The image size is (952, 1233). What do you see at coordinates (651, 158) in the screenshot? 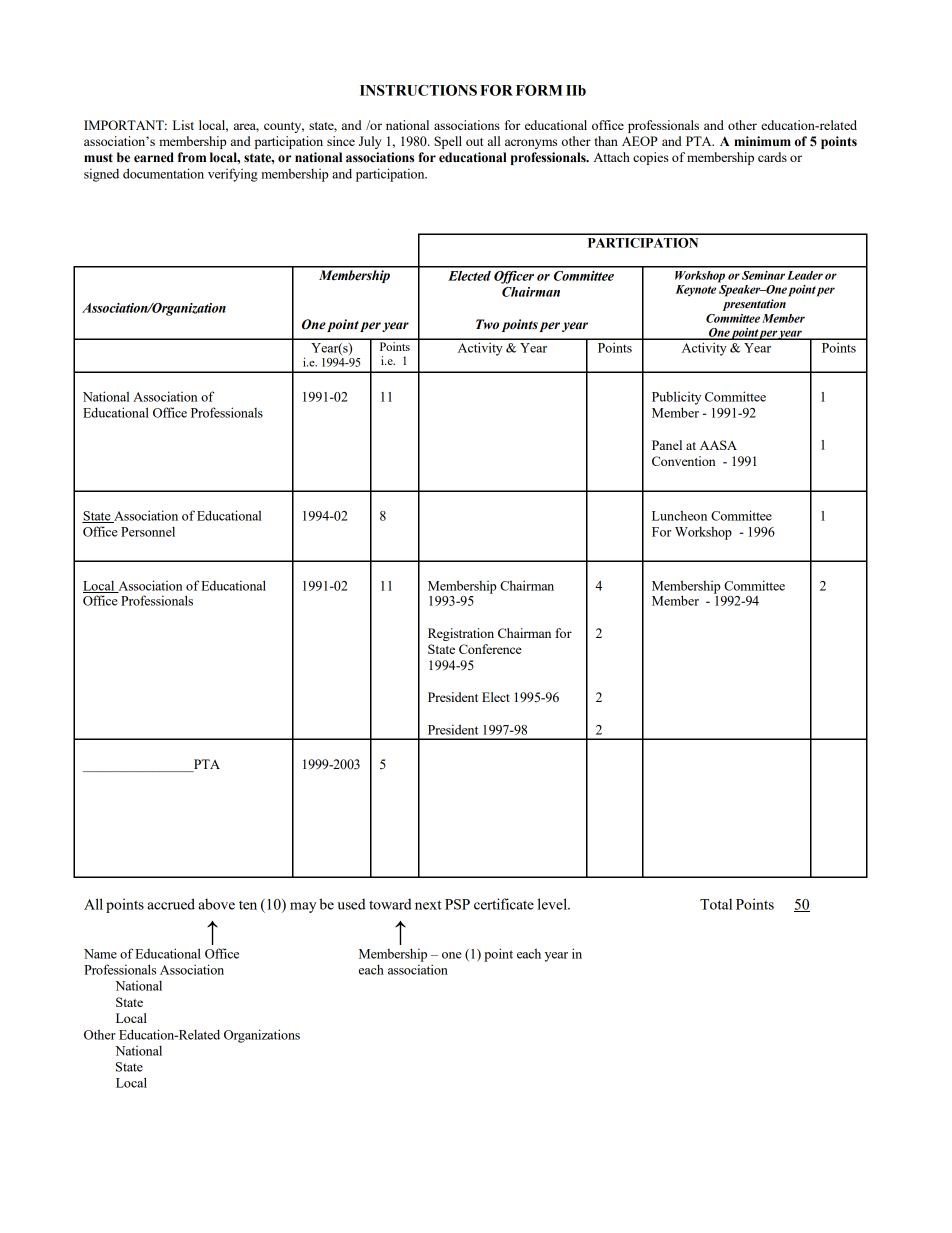
I see `copies` at bounding box center [651, 158].
